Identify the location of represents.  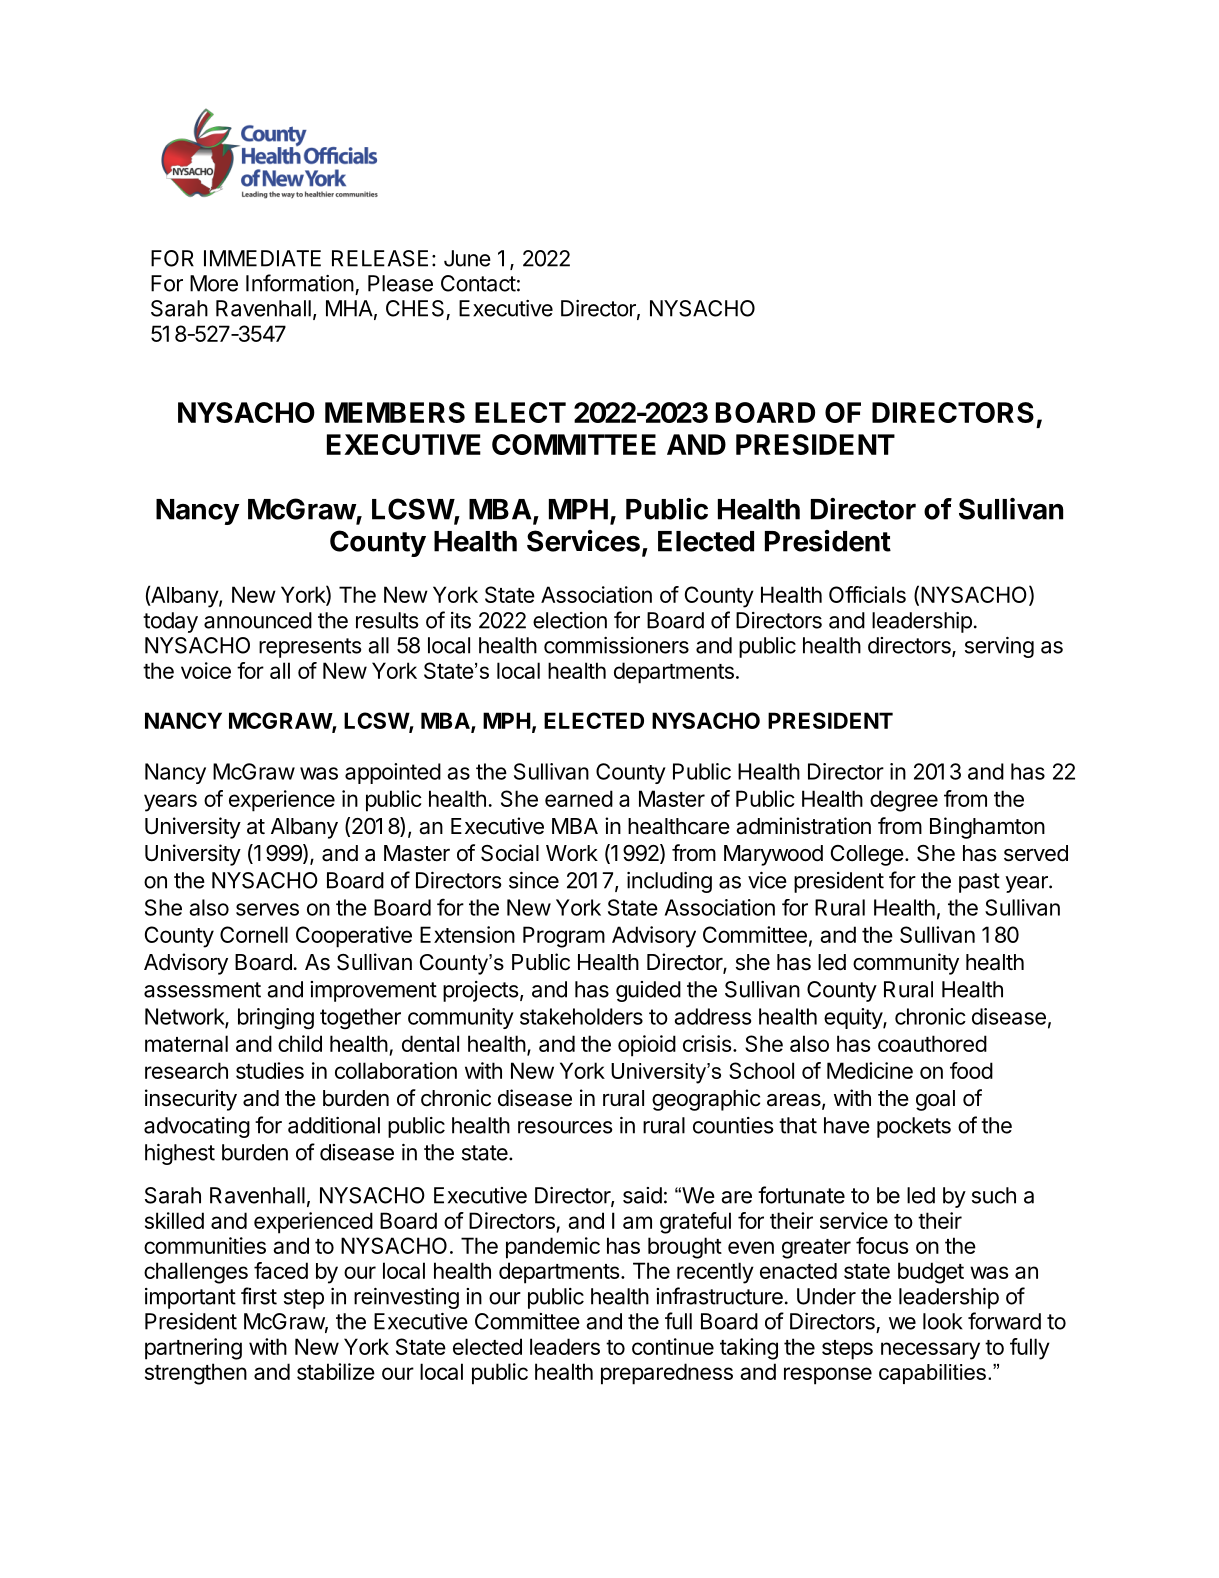
(310, 648).
